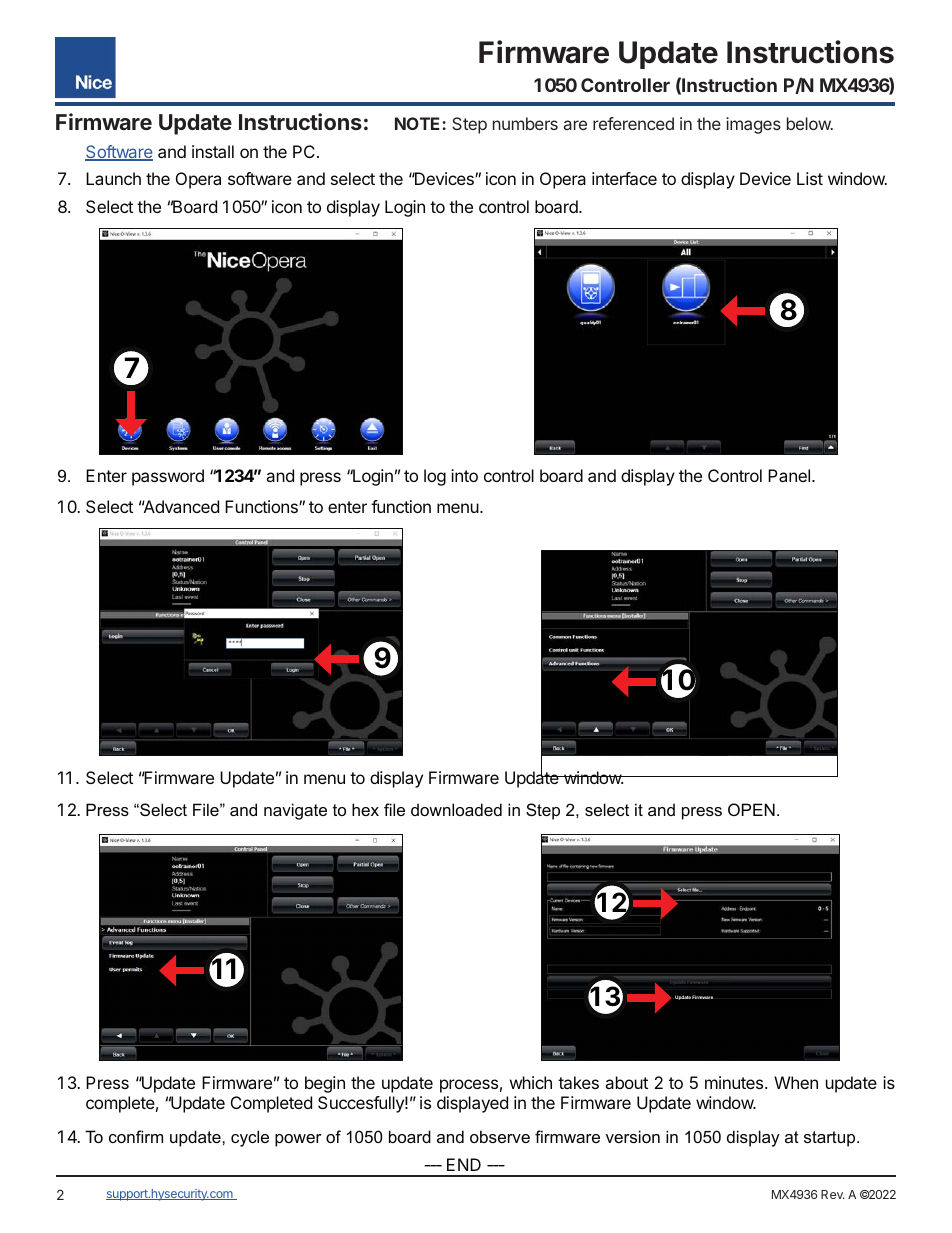 The image size is (952, 1233). I want to click on images, so click(753, 125).
